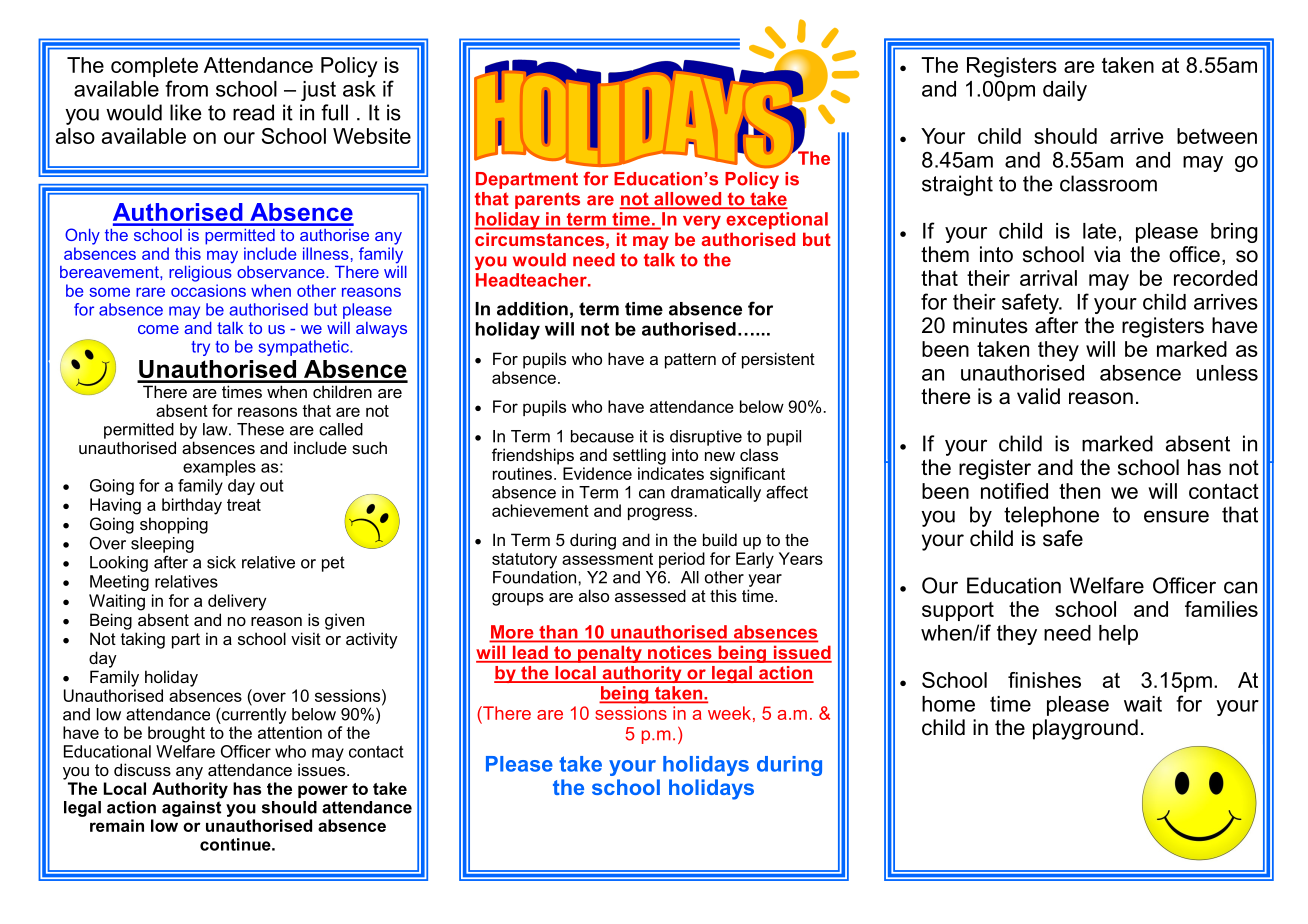  What do you see at coordinates (359, 89) in the image?
I see `ask` at bounding box center [359, 89].
